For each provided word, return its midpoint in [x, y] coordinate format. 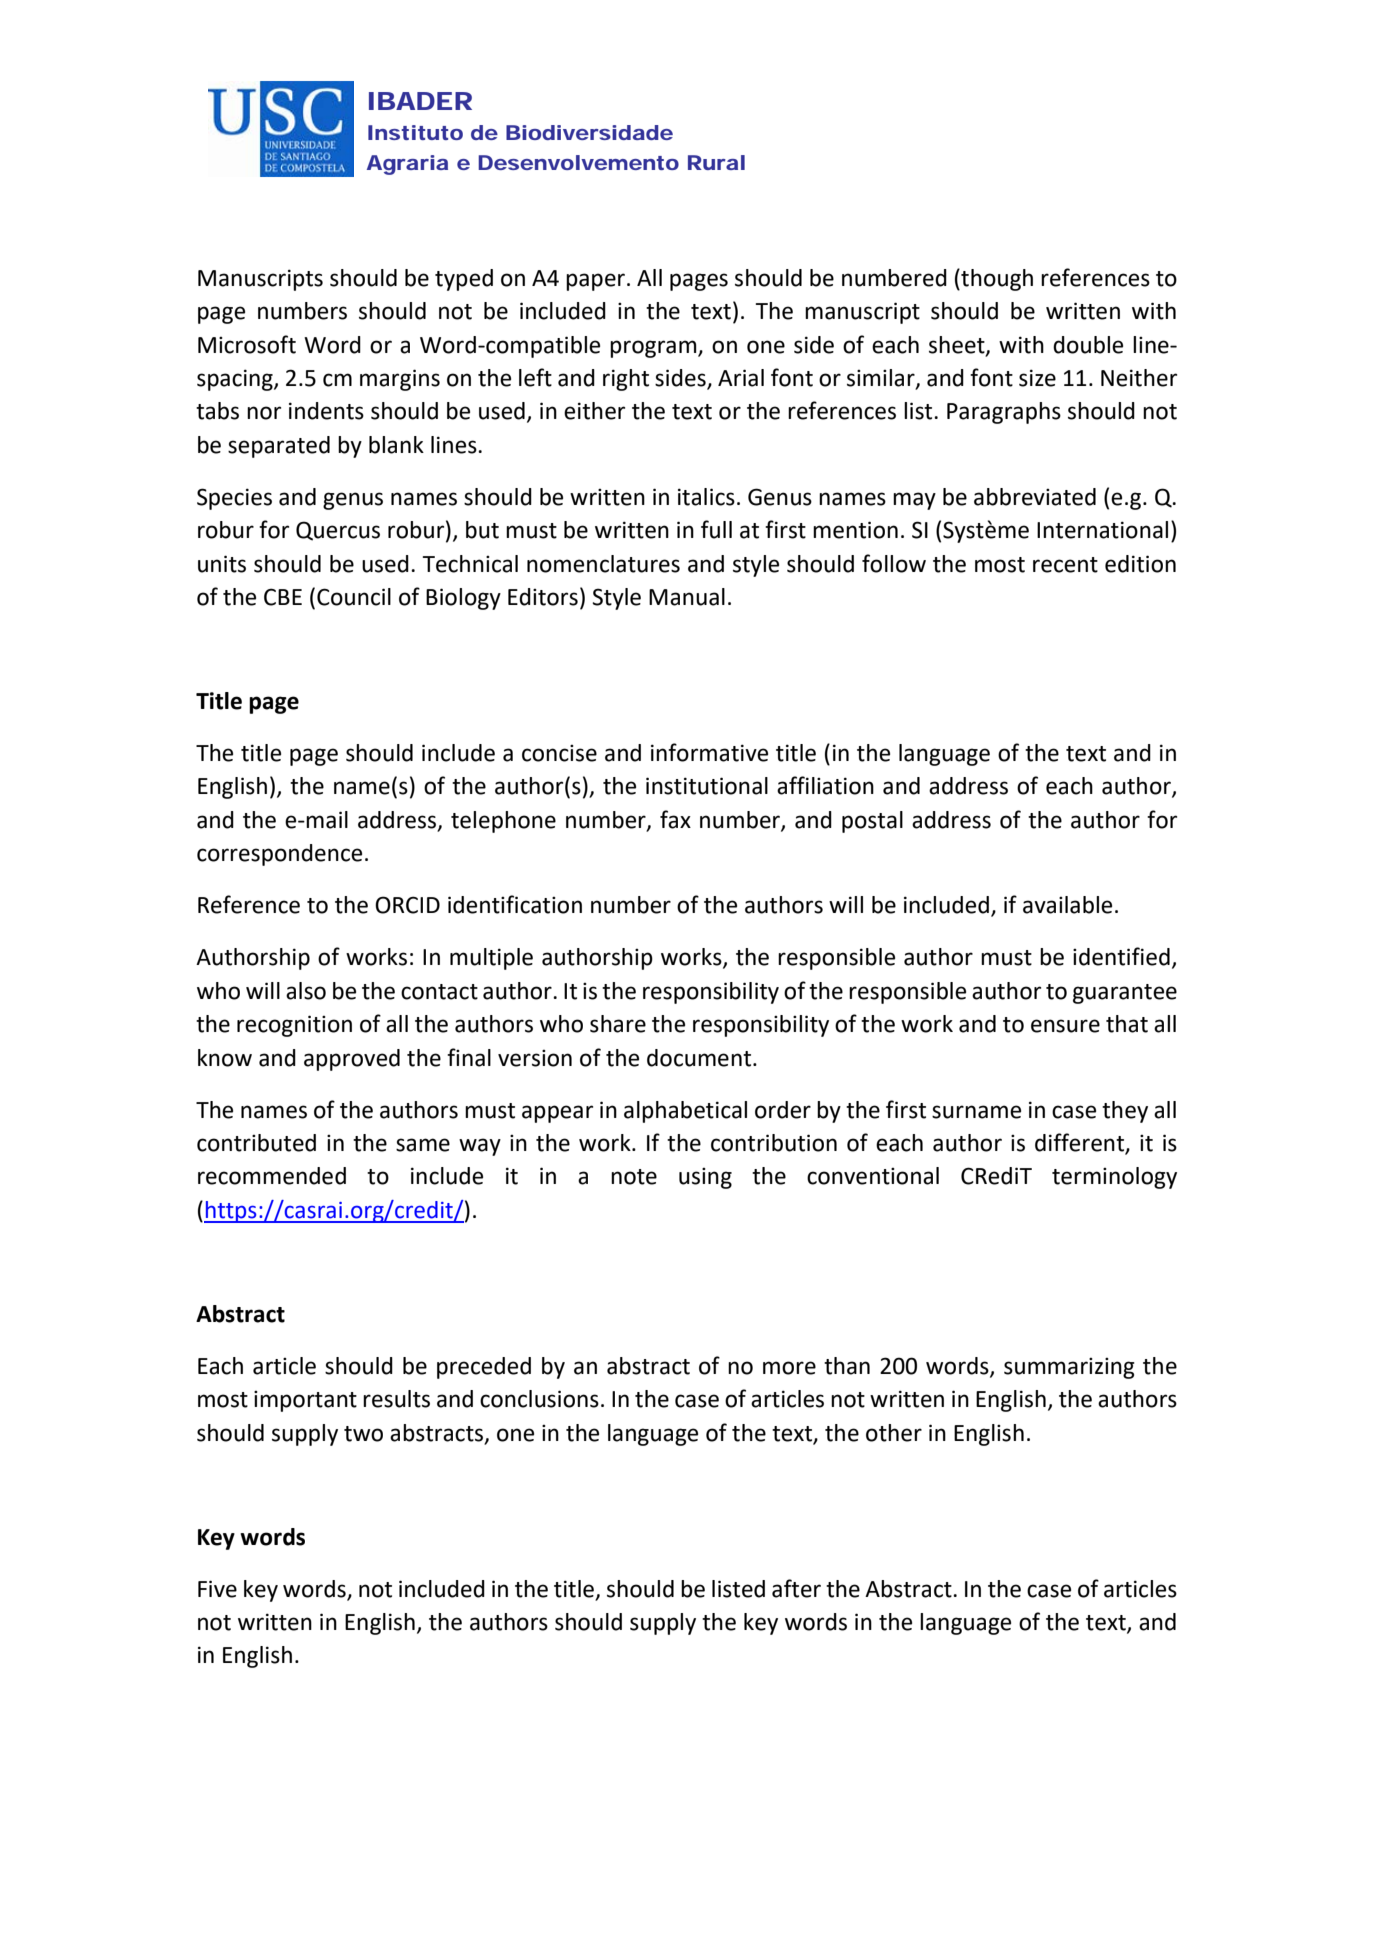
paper [597, 282]
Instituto [415, 132]
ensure [1065, 1026]
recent [1065, 565]
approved [352, 1060]
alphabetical [685, 1112]
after [796, 1588]
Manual [687, 597]
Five [217, 1589]
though [996, 279]
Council [354, 597]
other [894, 1433]
